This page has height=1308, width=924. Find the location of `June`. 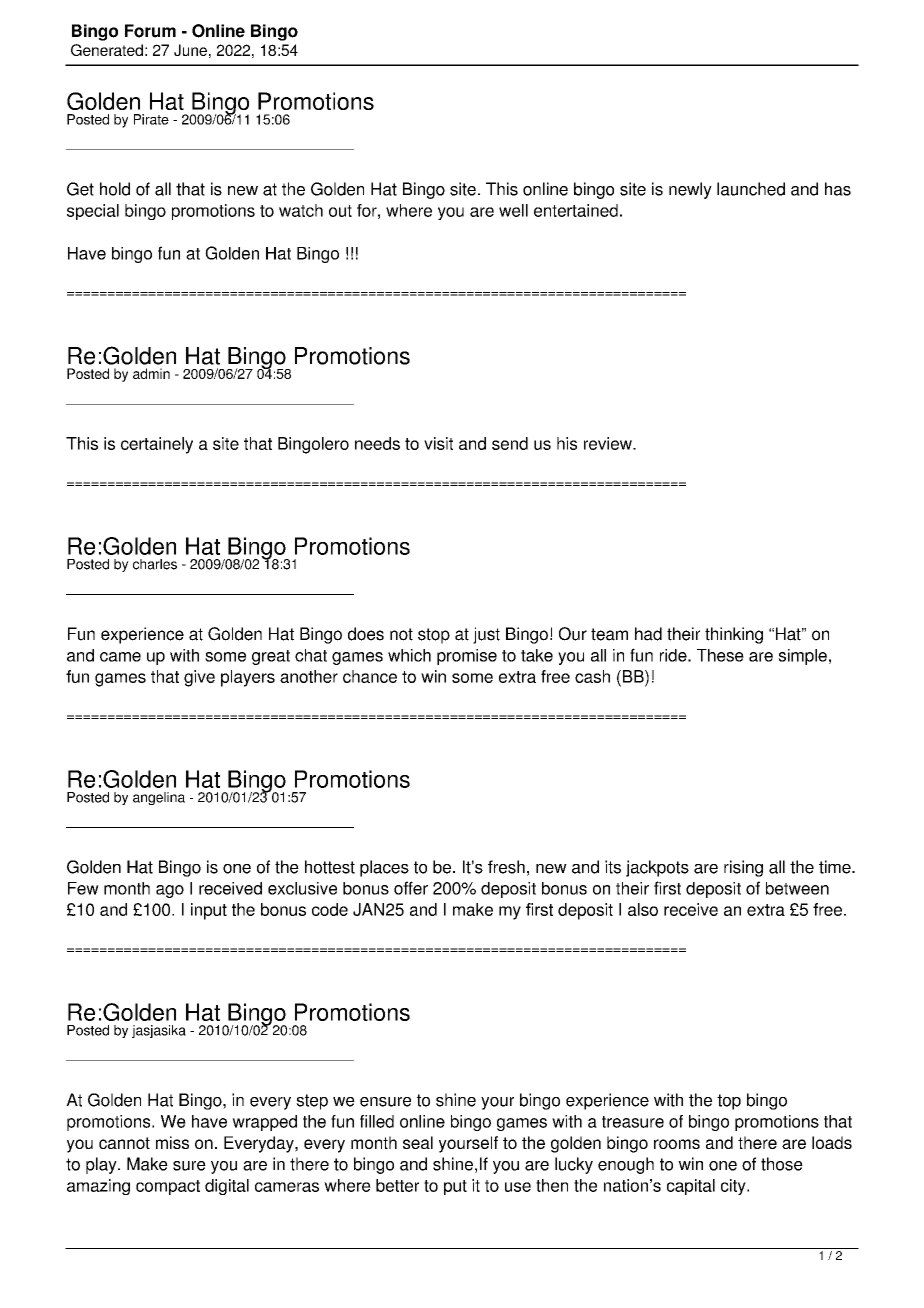

June is located at coordinates (190, 50).
